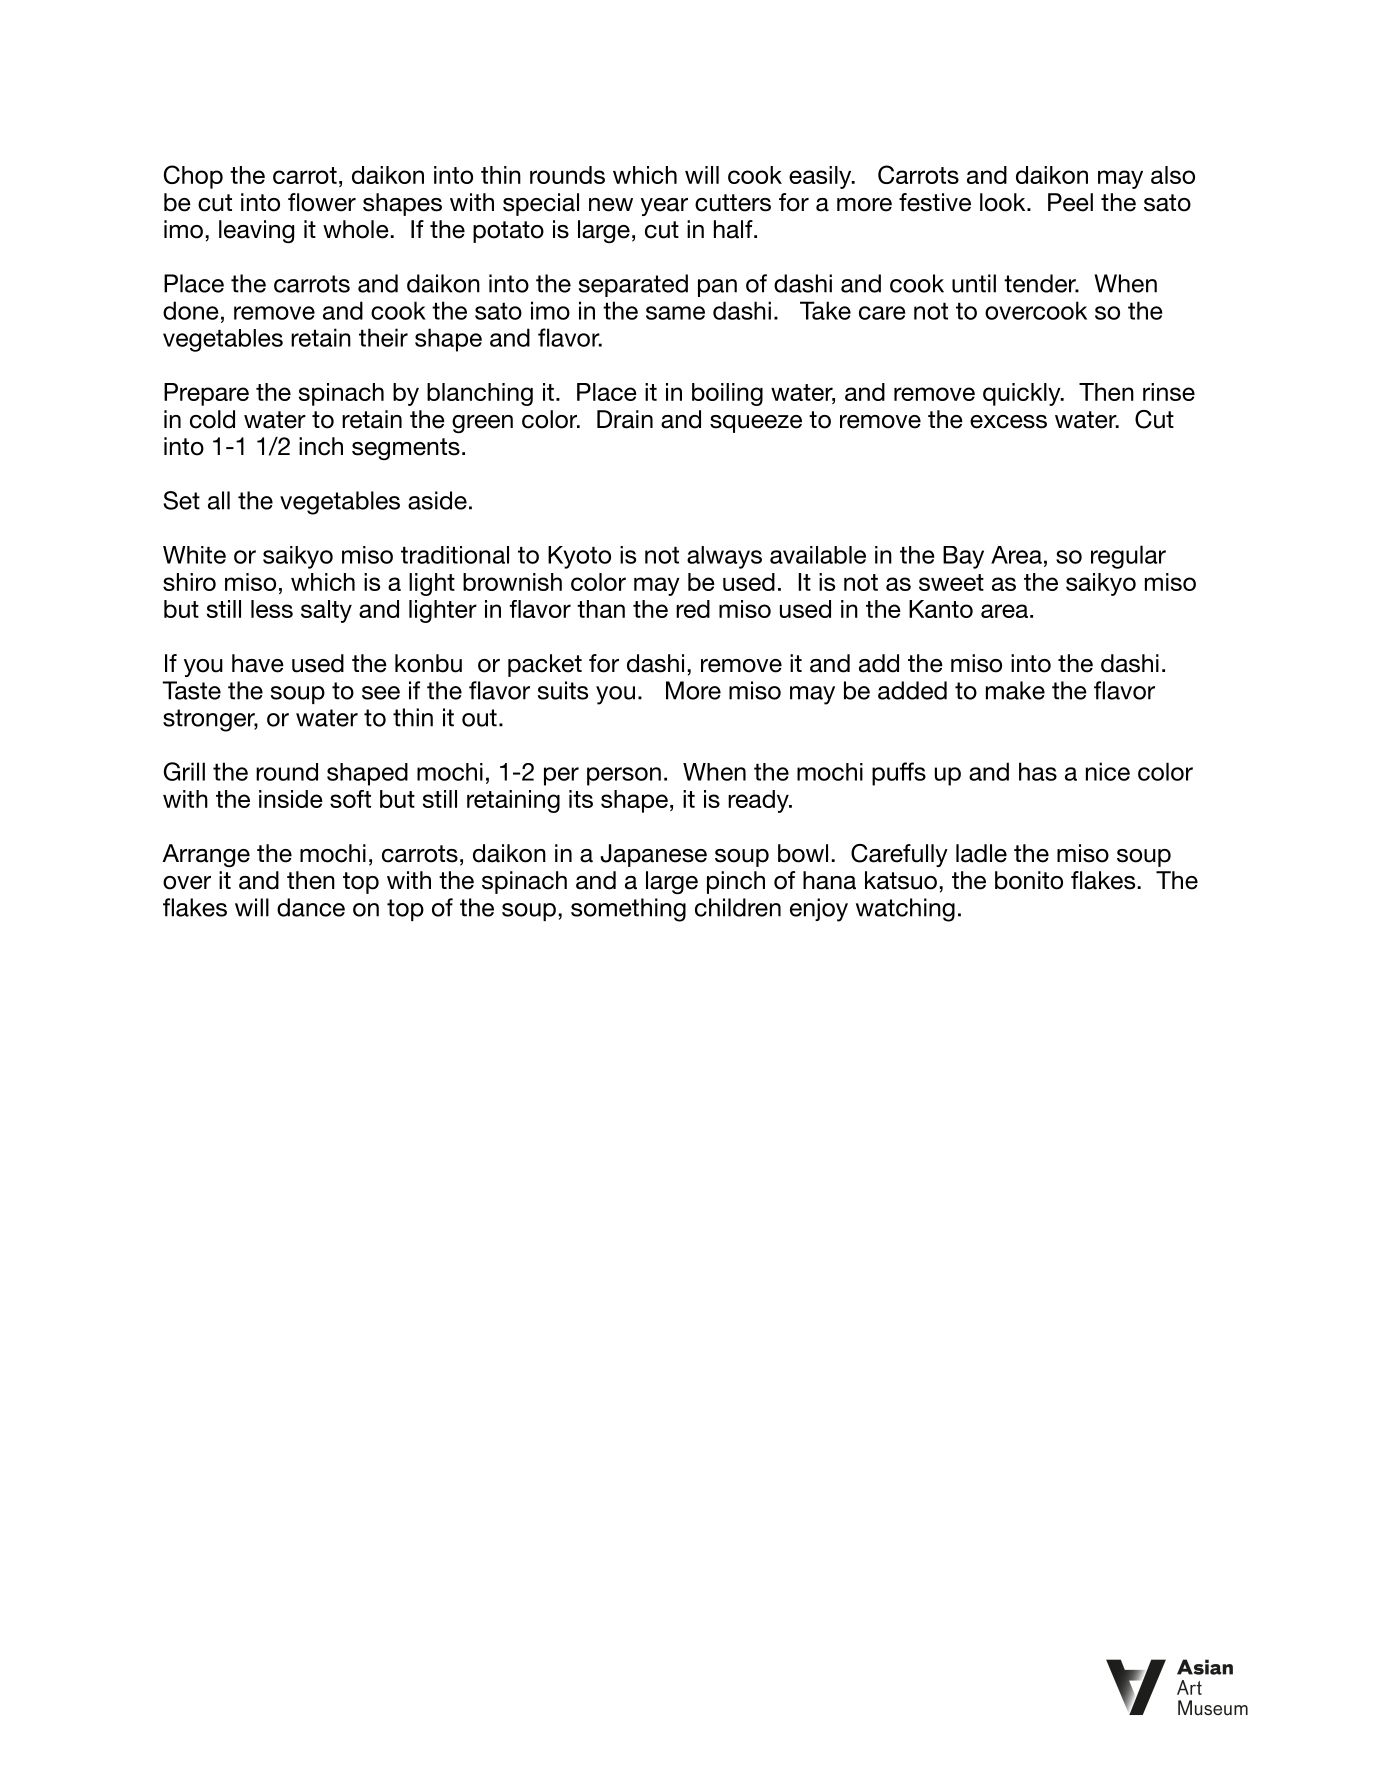  What do you see at coordinates (326, 611) in the image?
I see `salty` at bounding box center [326, 611].
